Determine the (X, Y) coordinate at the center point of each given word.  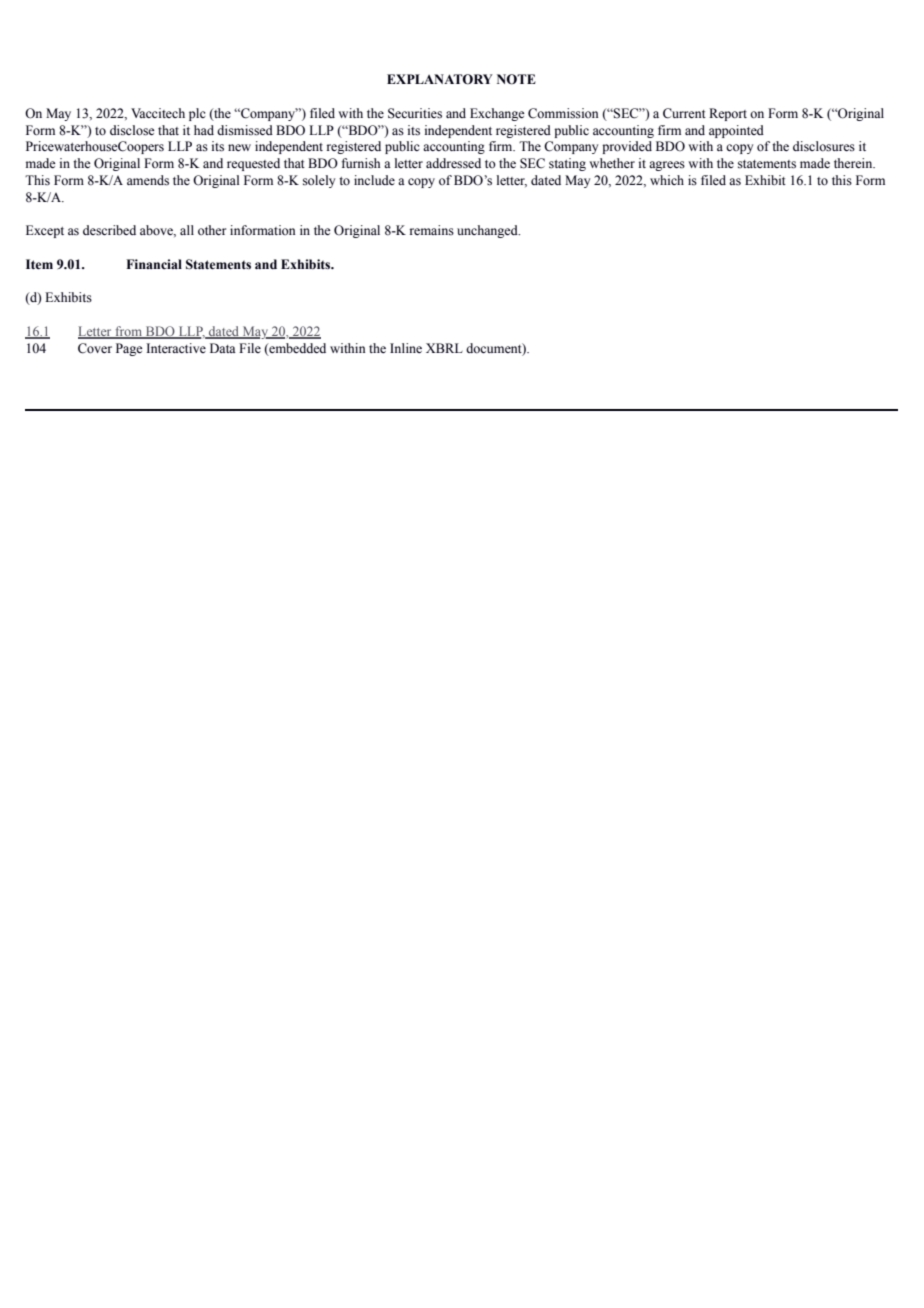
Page (129, 349)
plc (197, 114)
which (667, 180)
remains (432, 230)
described (109, 230)
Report (728, 114)
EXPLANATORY (440, 79)
